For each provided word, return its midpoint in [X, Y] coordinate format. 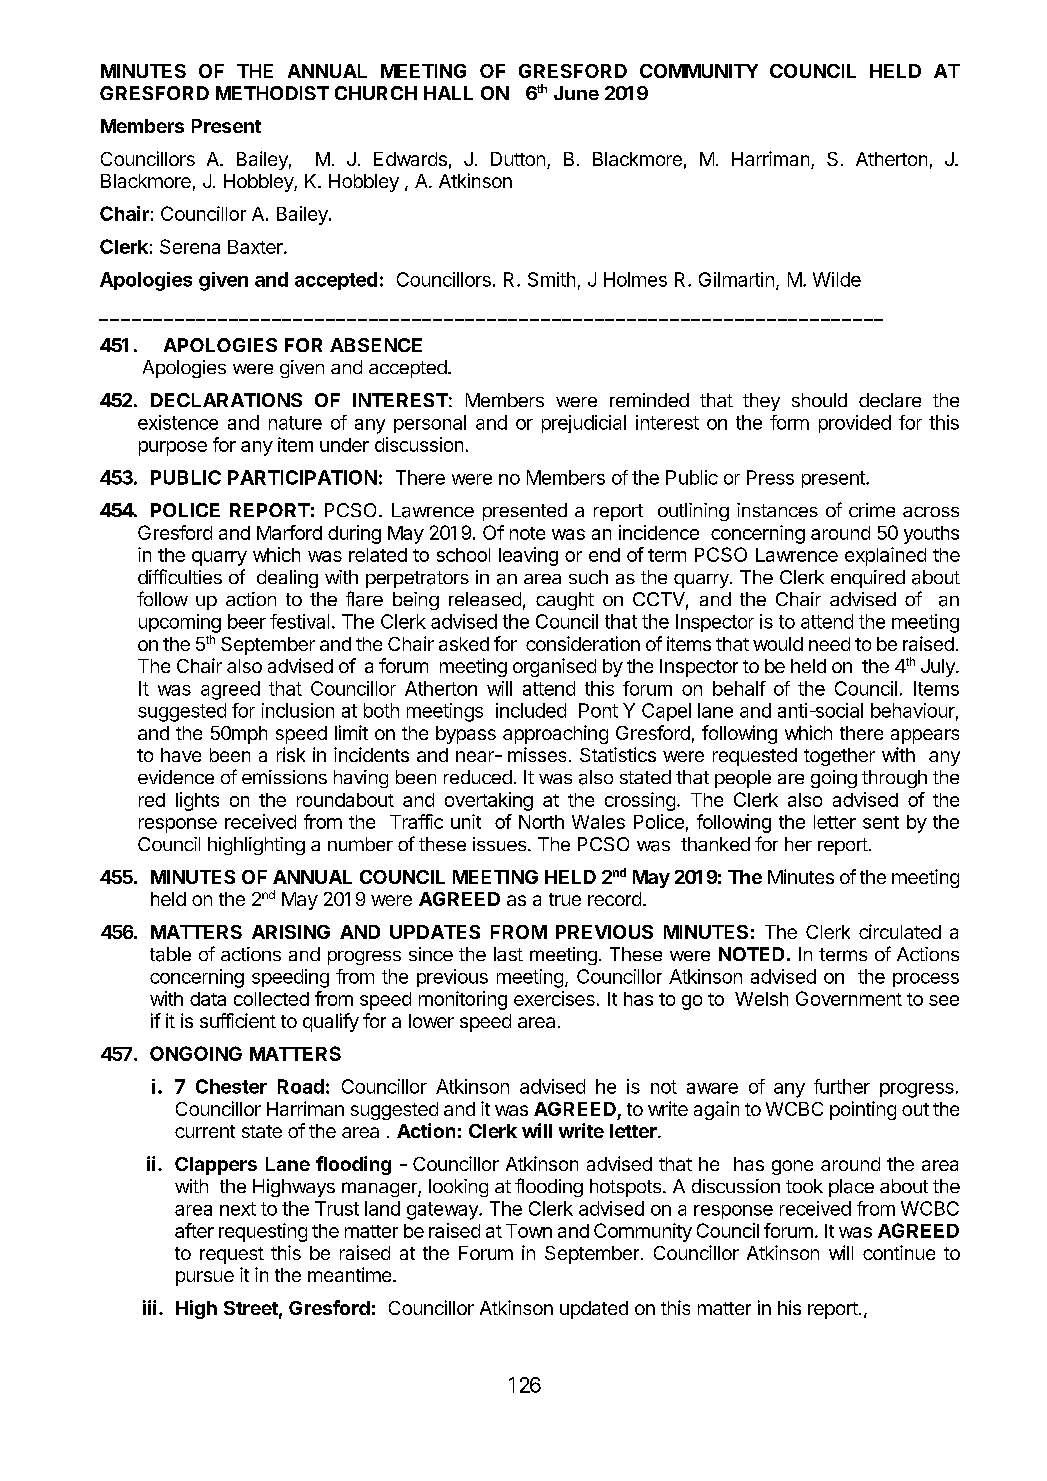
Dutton [518, 159]
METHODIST [272, 93]
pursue [205, 1278]
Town [529, 1231]
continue [899, 1252]
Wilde [837, 279]
